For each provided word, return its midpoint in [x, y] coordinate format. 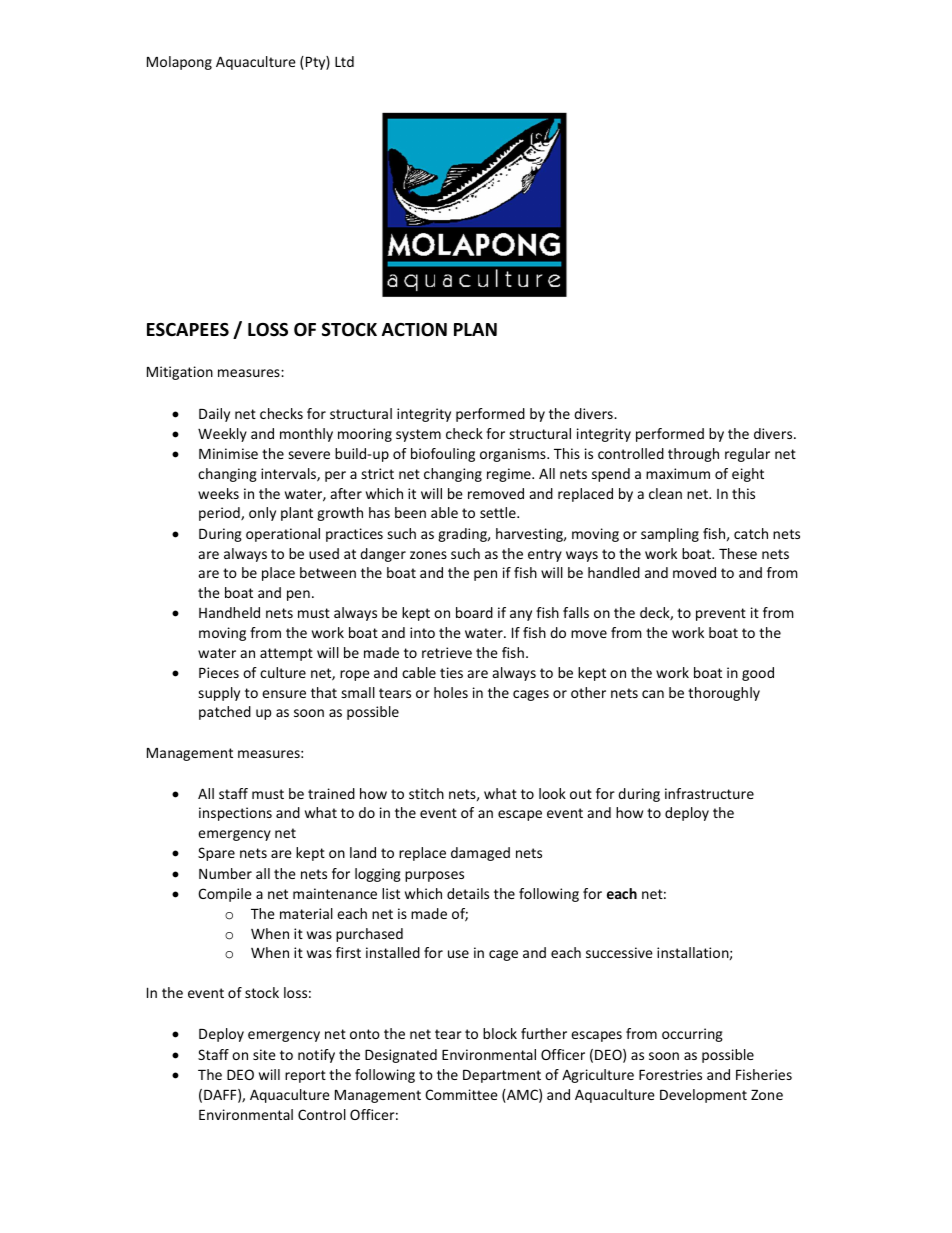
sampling [670, 535]
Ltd [344, 61]
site [264, 1054]
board [474, 612]
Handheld [229, 612]
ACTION [414, 330]
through [693, 455]
